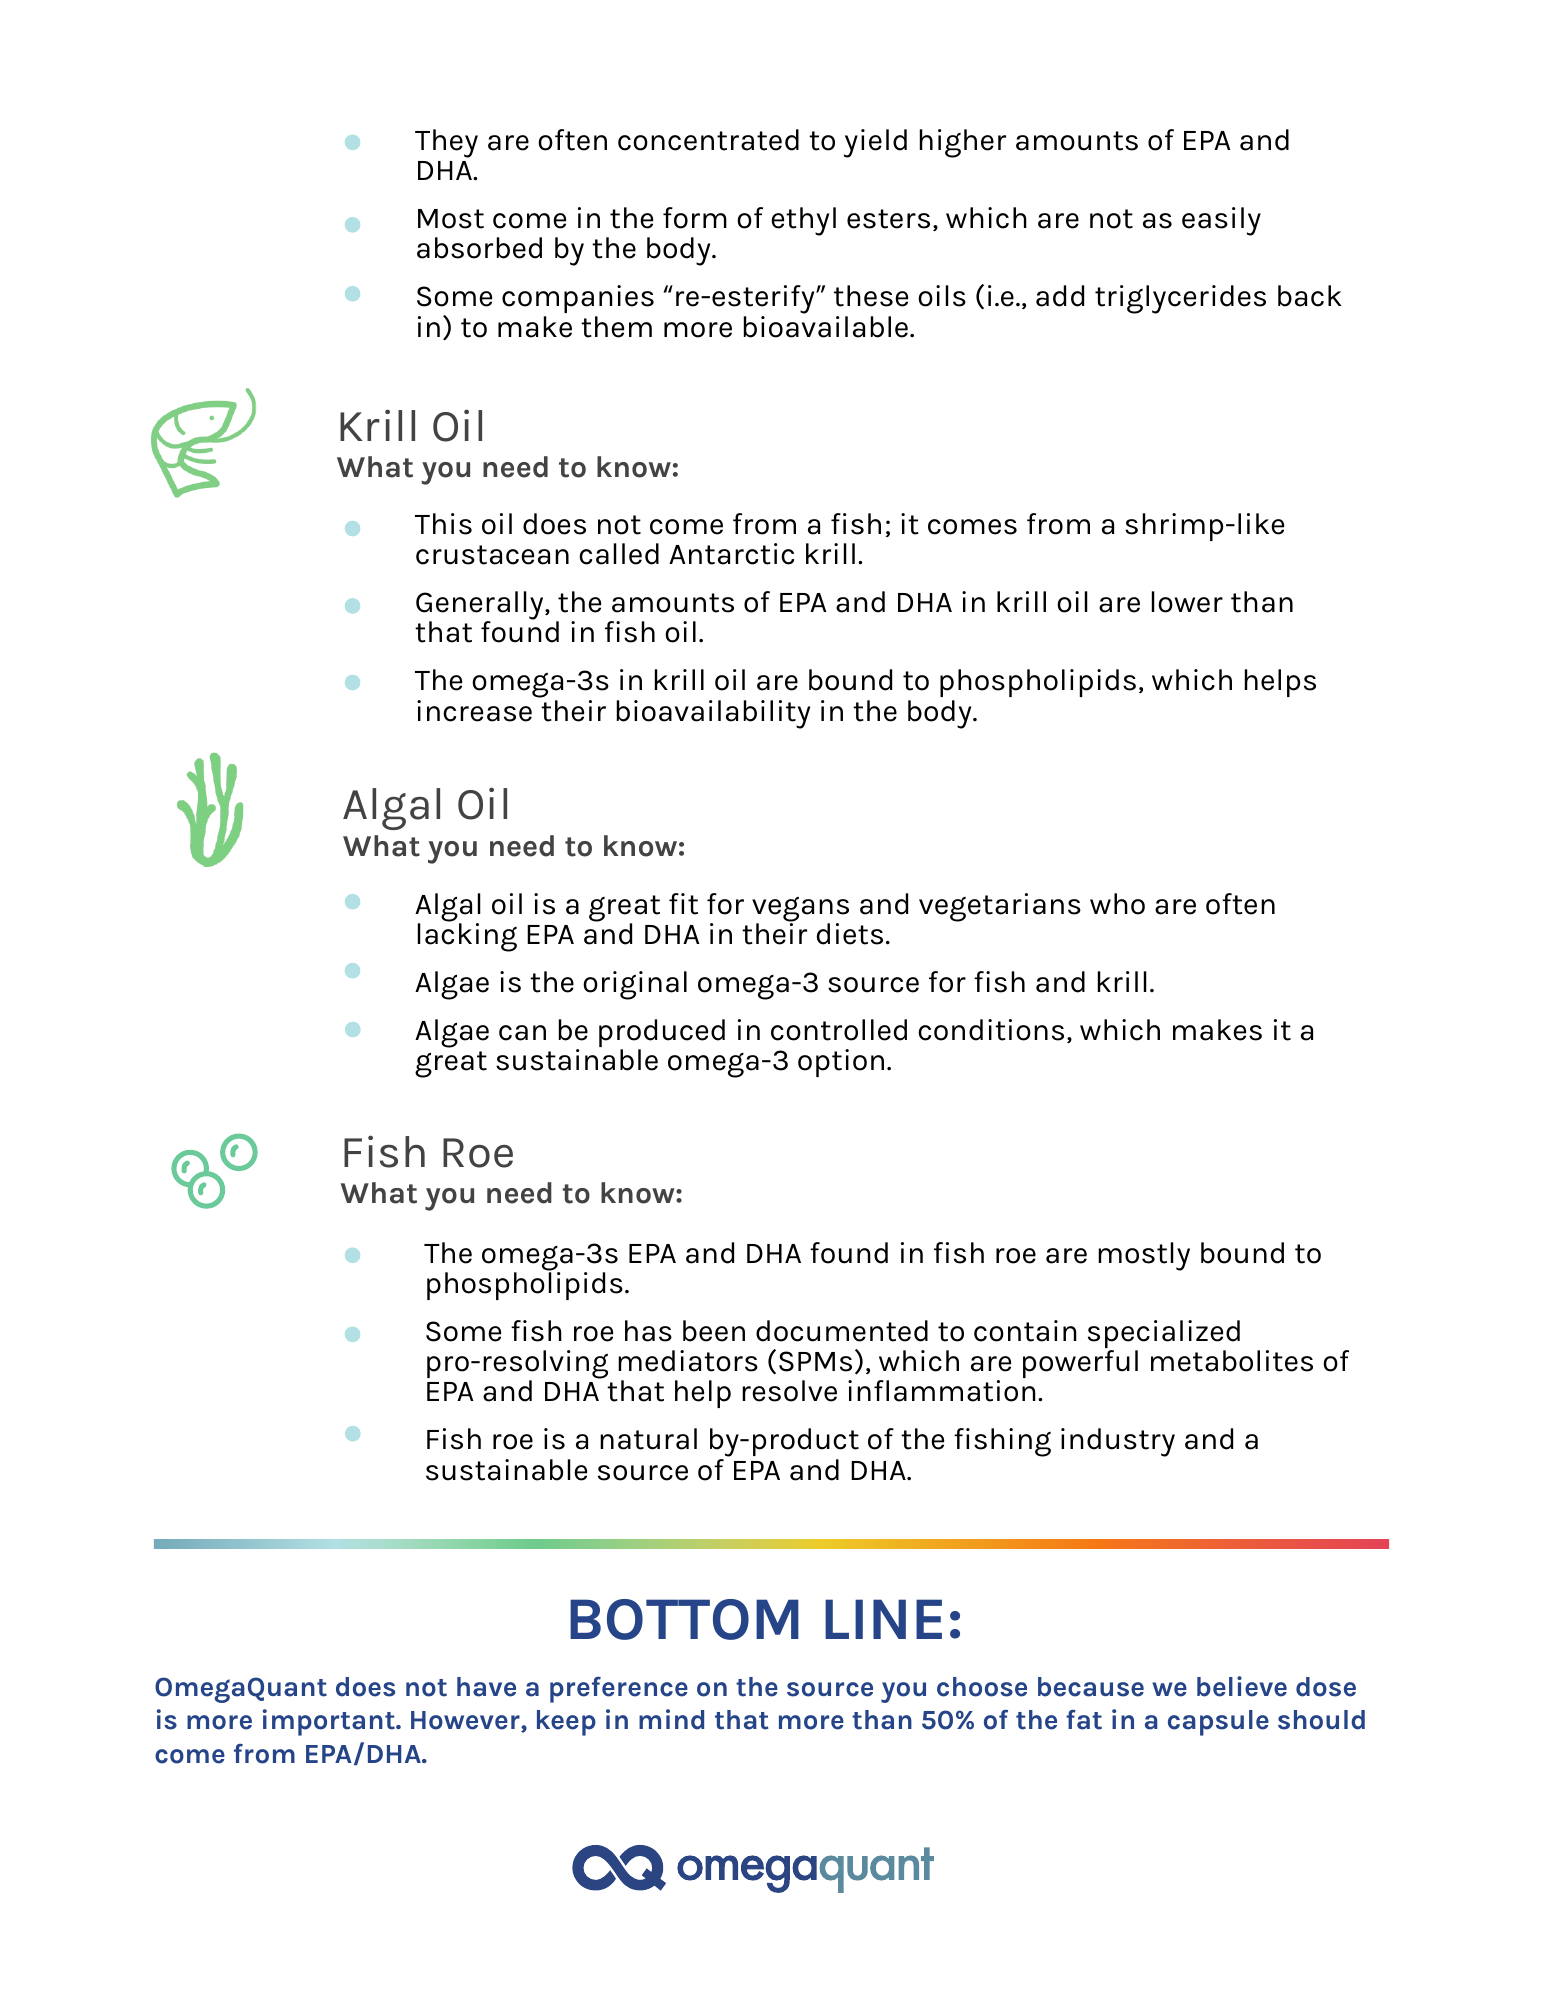 This image has width=1545, height=1999. Describe the element at coordinates (467, 936) in the image. I see `lacking` at that location.
